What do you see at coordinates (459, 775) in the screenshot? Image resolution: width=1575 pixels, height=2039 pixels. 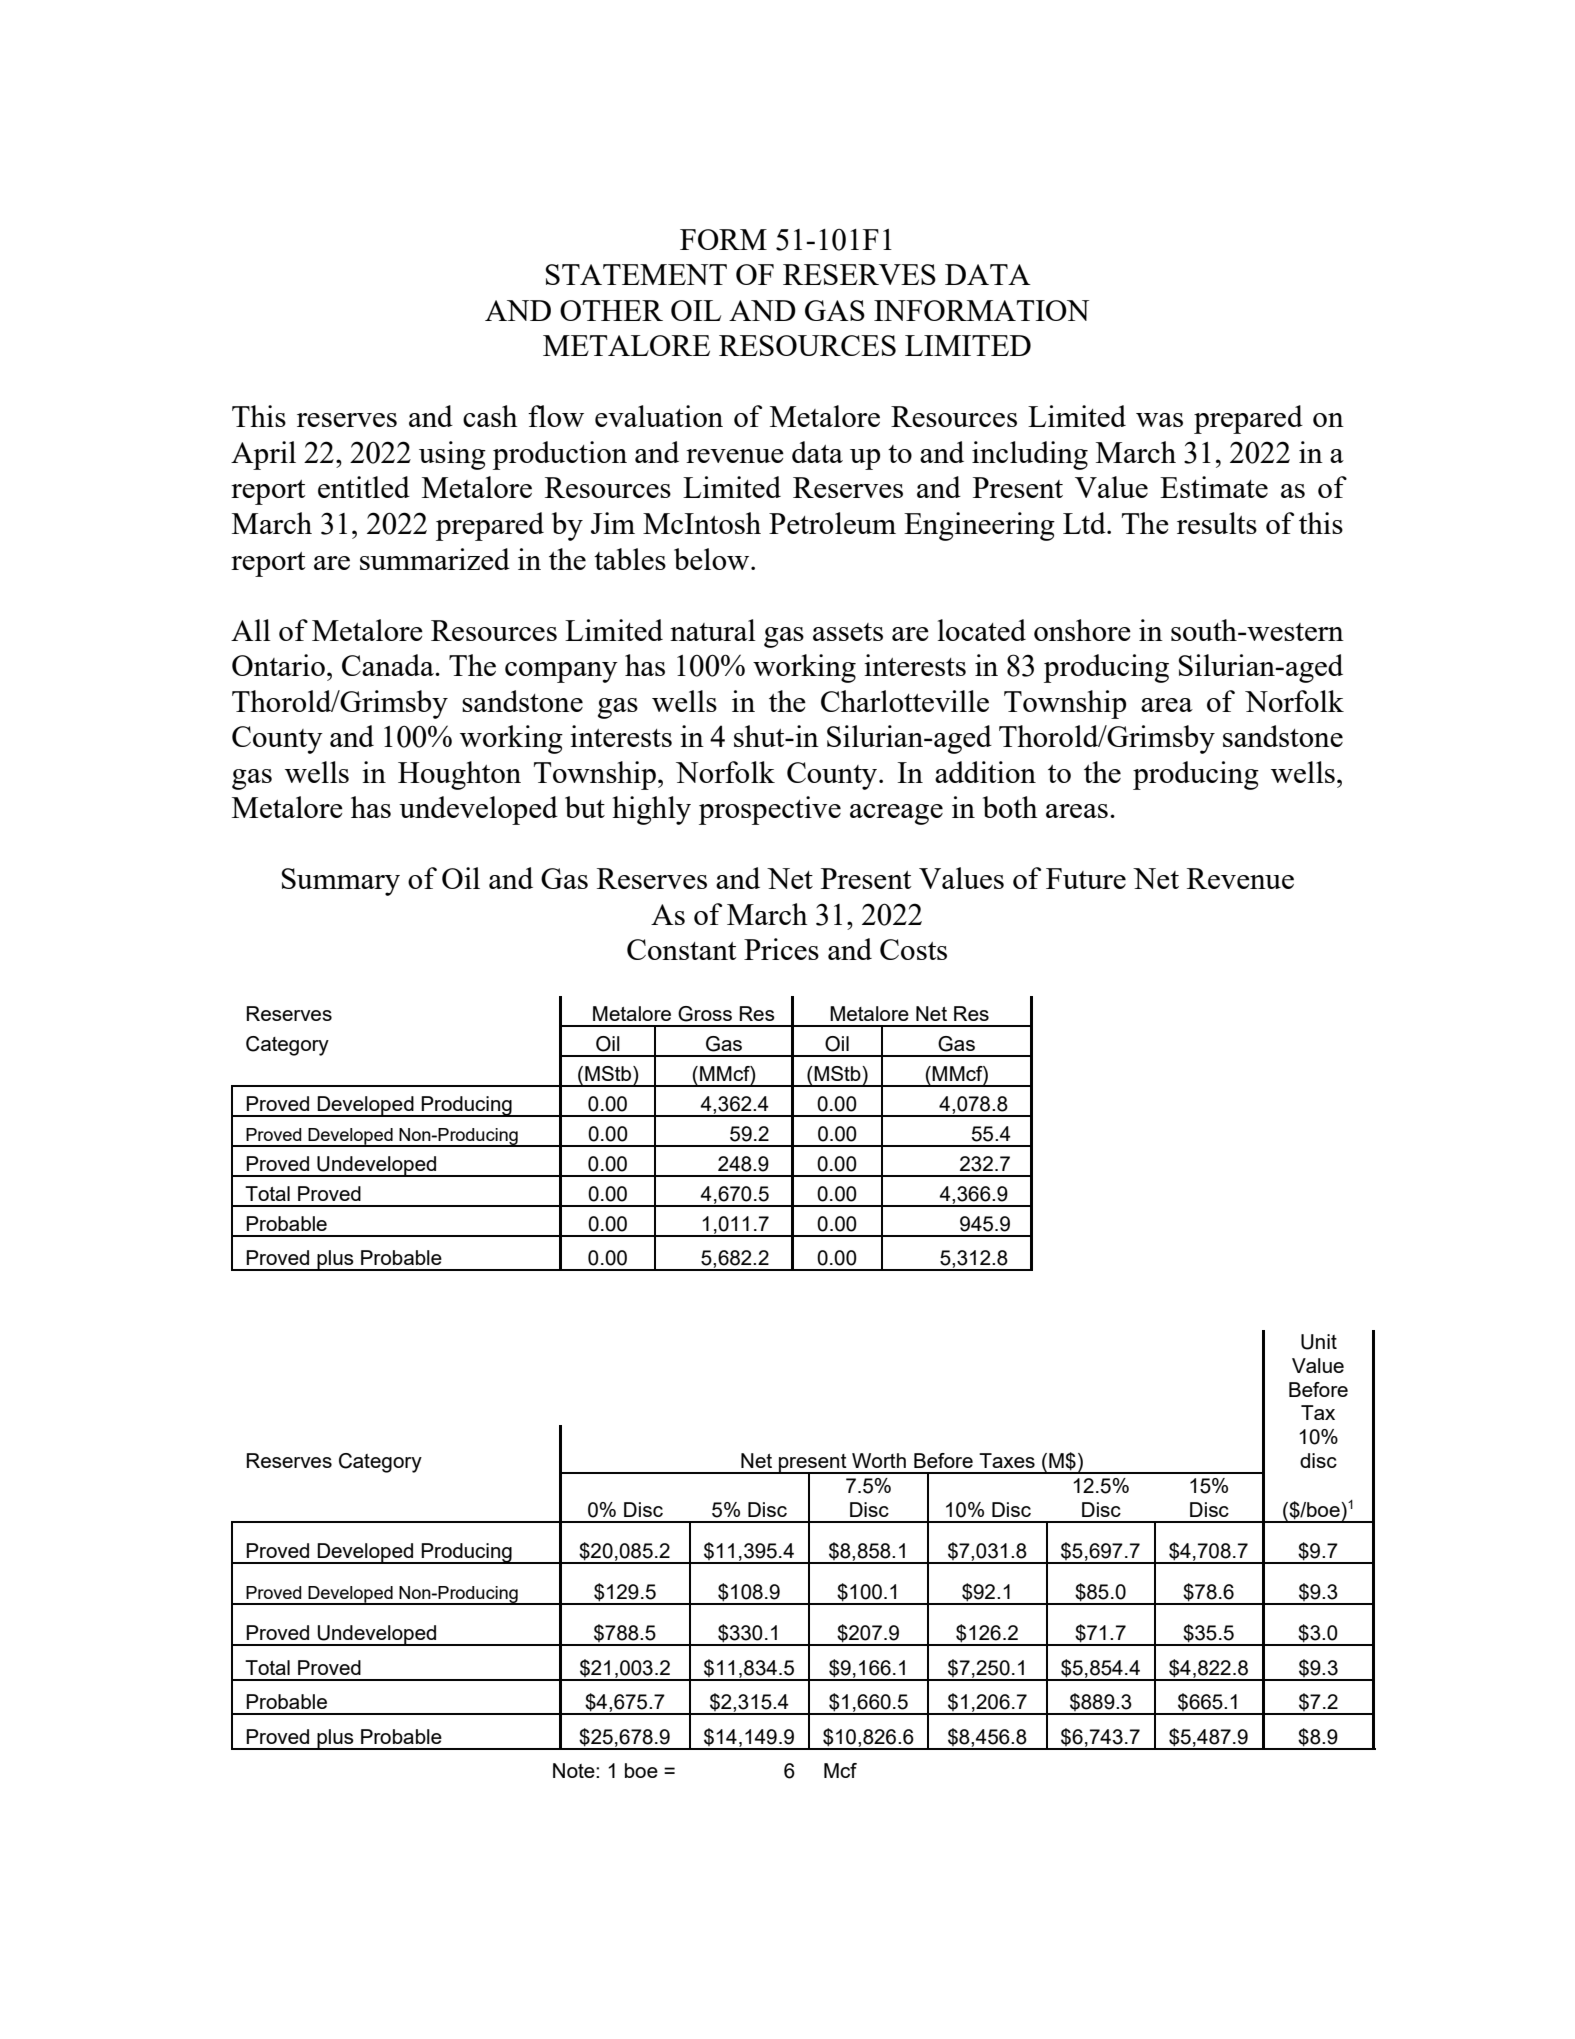 I see `Houghton` at bounding box center [459, 775].
